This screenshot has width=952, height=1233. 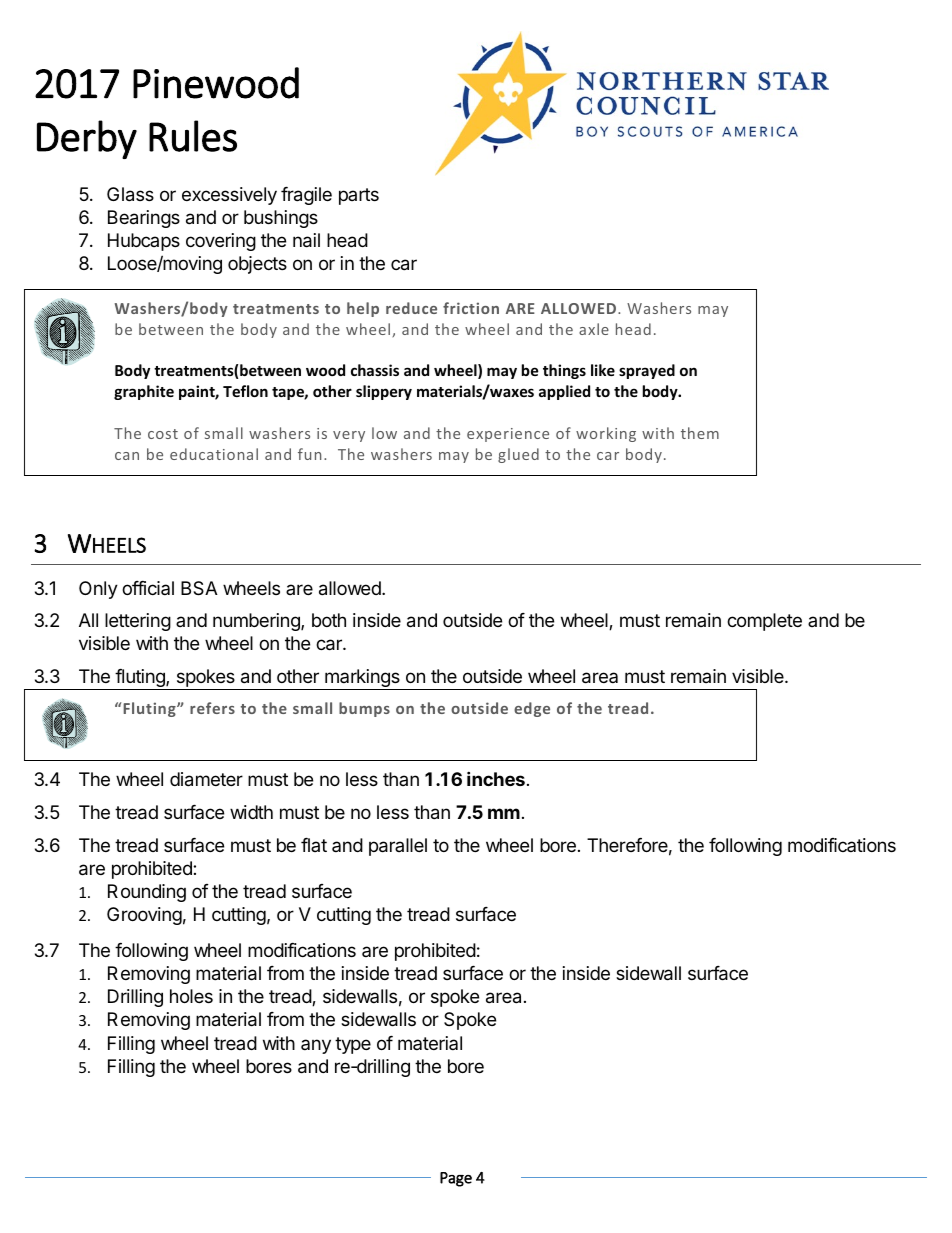 What do you see at coordinates (456, 1179) in the screenshot?
I see `Page` at bounding box center [456, 1179].
